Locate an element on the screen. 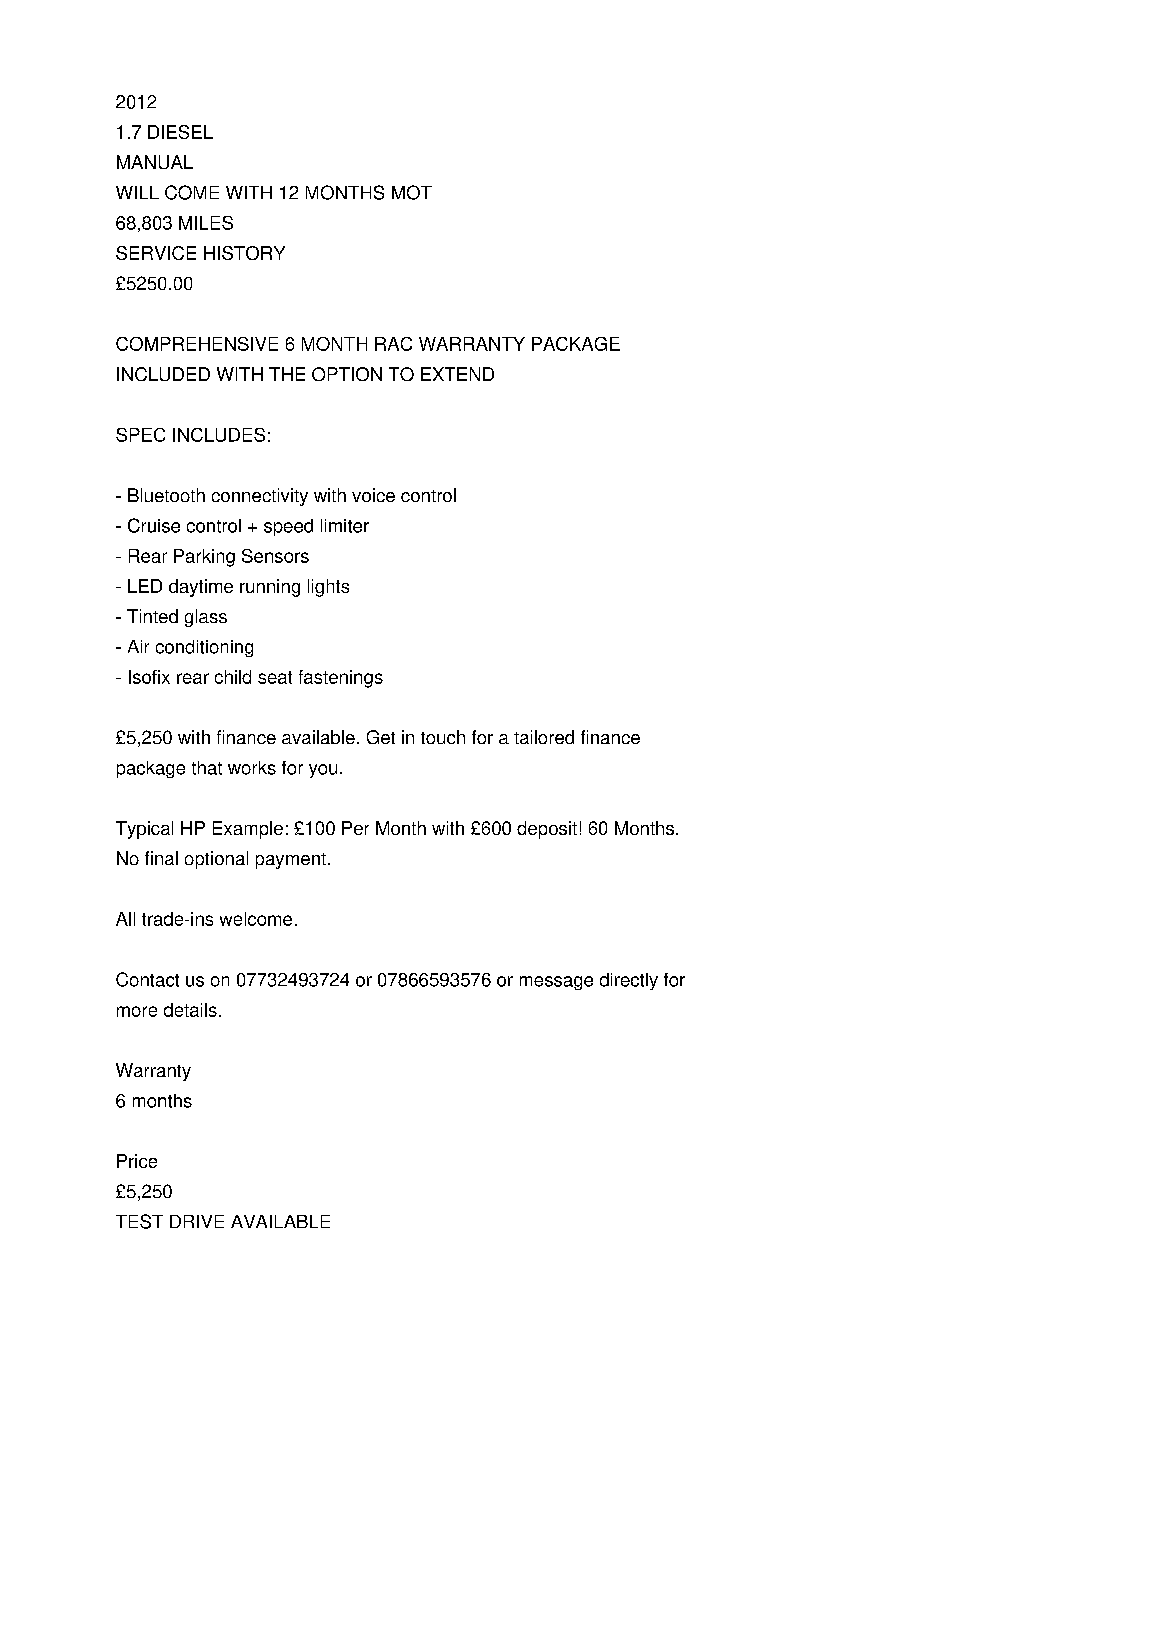 This screenshot has width=1157, height=1638. DIESEL is located at coordinates (180, 132).
